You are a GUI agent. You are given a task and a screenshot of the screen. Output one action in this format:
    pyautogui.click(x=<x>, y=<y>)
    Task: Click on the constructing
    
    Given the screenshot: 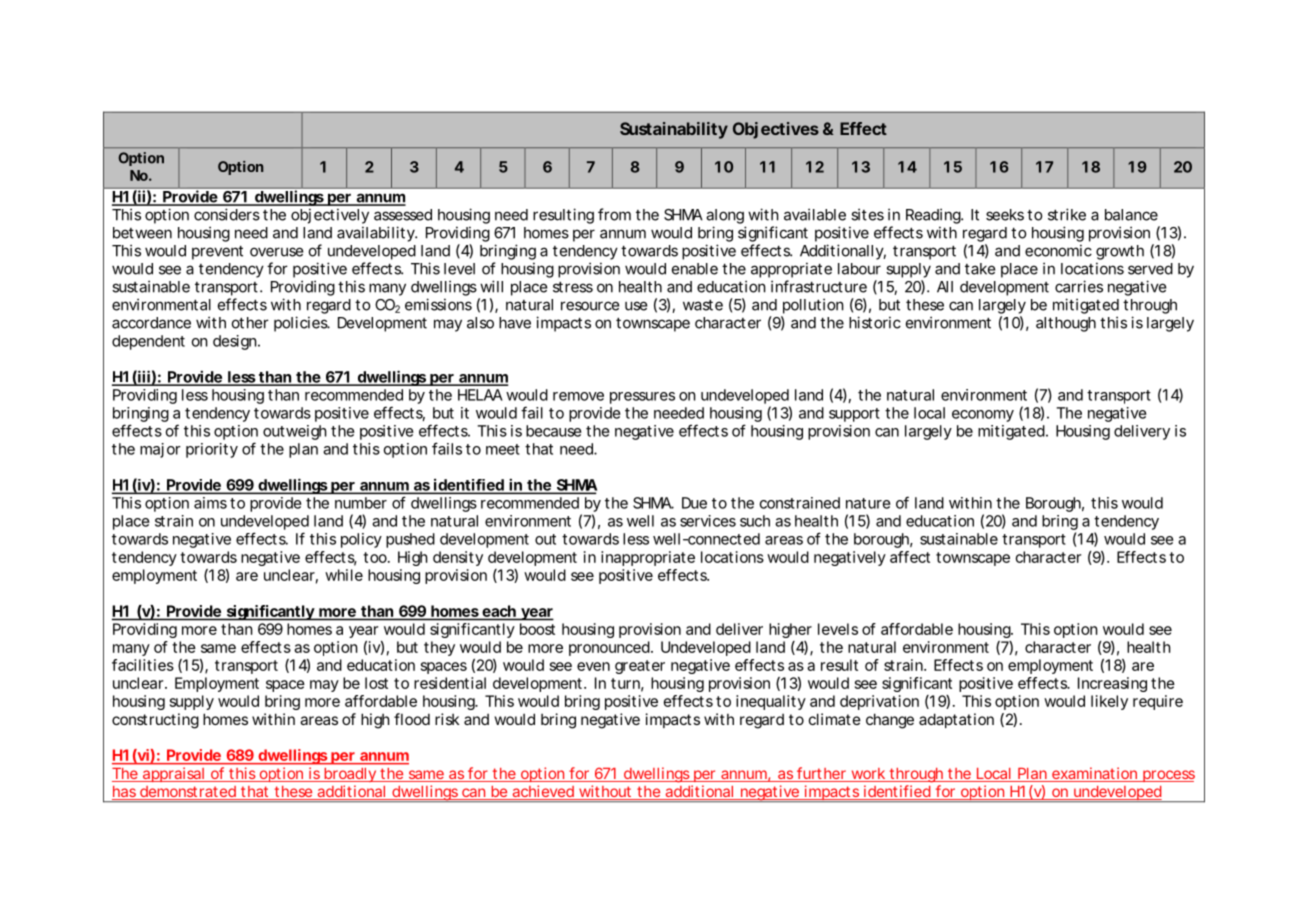 What is the action you would take?
    pyautogui.click(x=155, y=721)
